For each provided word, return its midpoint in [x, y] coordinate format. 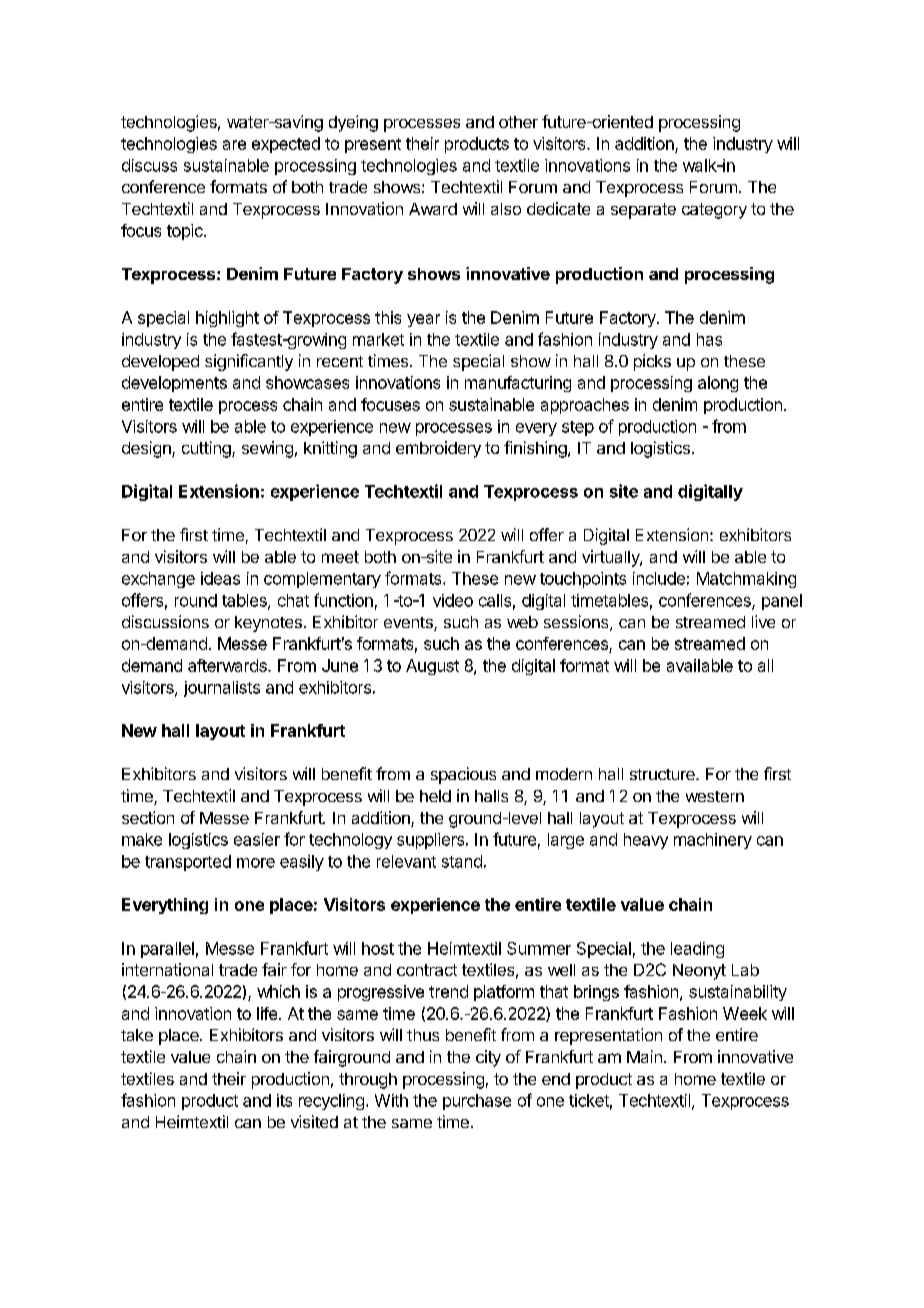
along [718, 384]
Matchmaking [746, 580]
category [714, 211]
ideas [220, 578]
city [488, 1058]
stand [462, 861]
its [284, 1100]
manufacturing [518, 384]
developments [174, 384]
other [518, 122]
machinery [713, 841]
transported [188, 863]
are [234, 145]
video [453, 600]
